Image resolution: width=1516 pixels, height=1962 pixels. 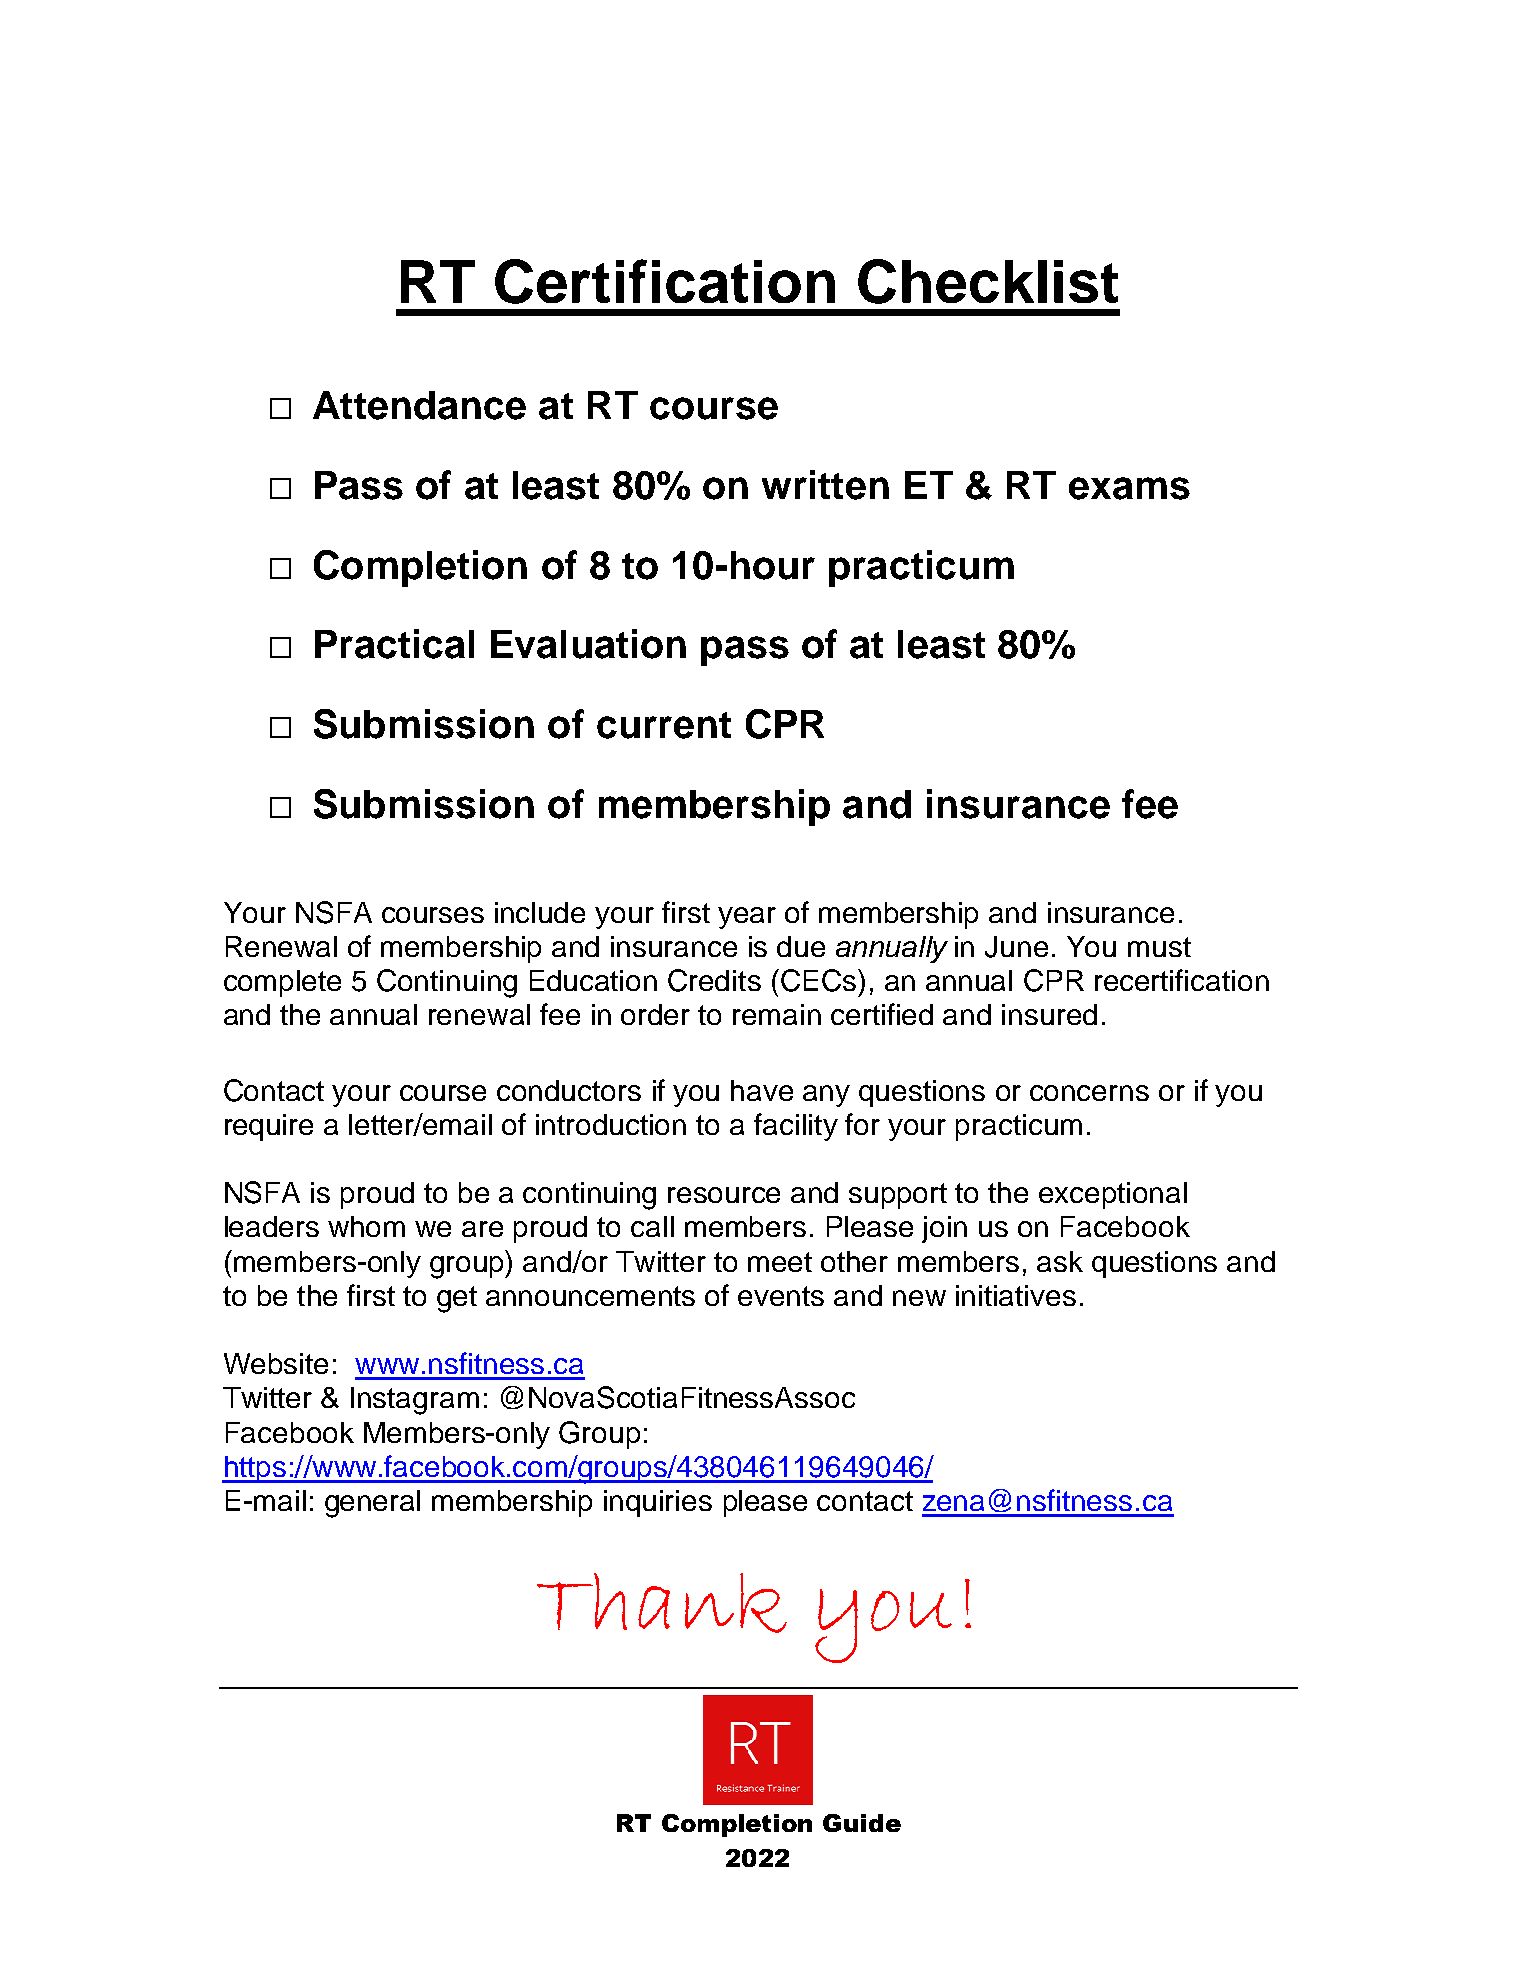 I want to click on Practical, so click(x=394, y=644).
